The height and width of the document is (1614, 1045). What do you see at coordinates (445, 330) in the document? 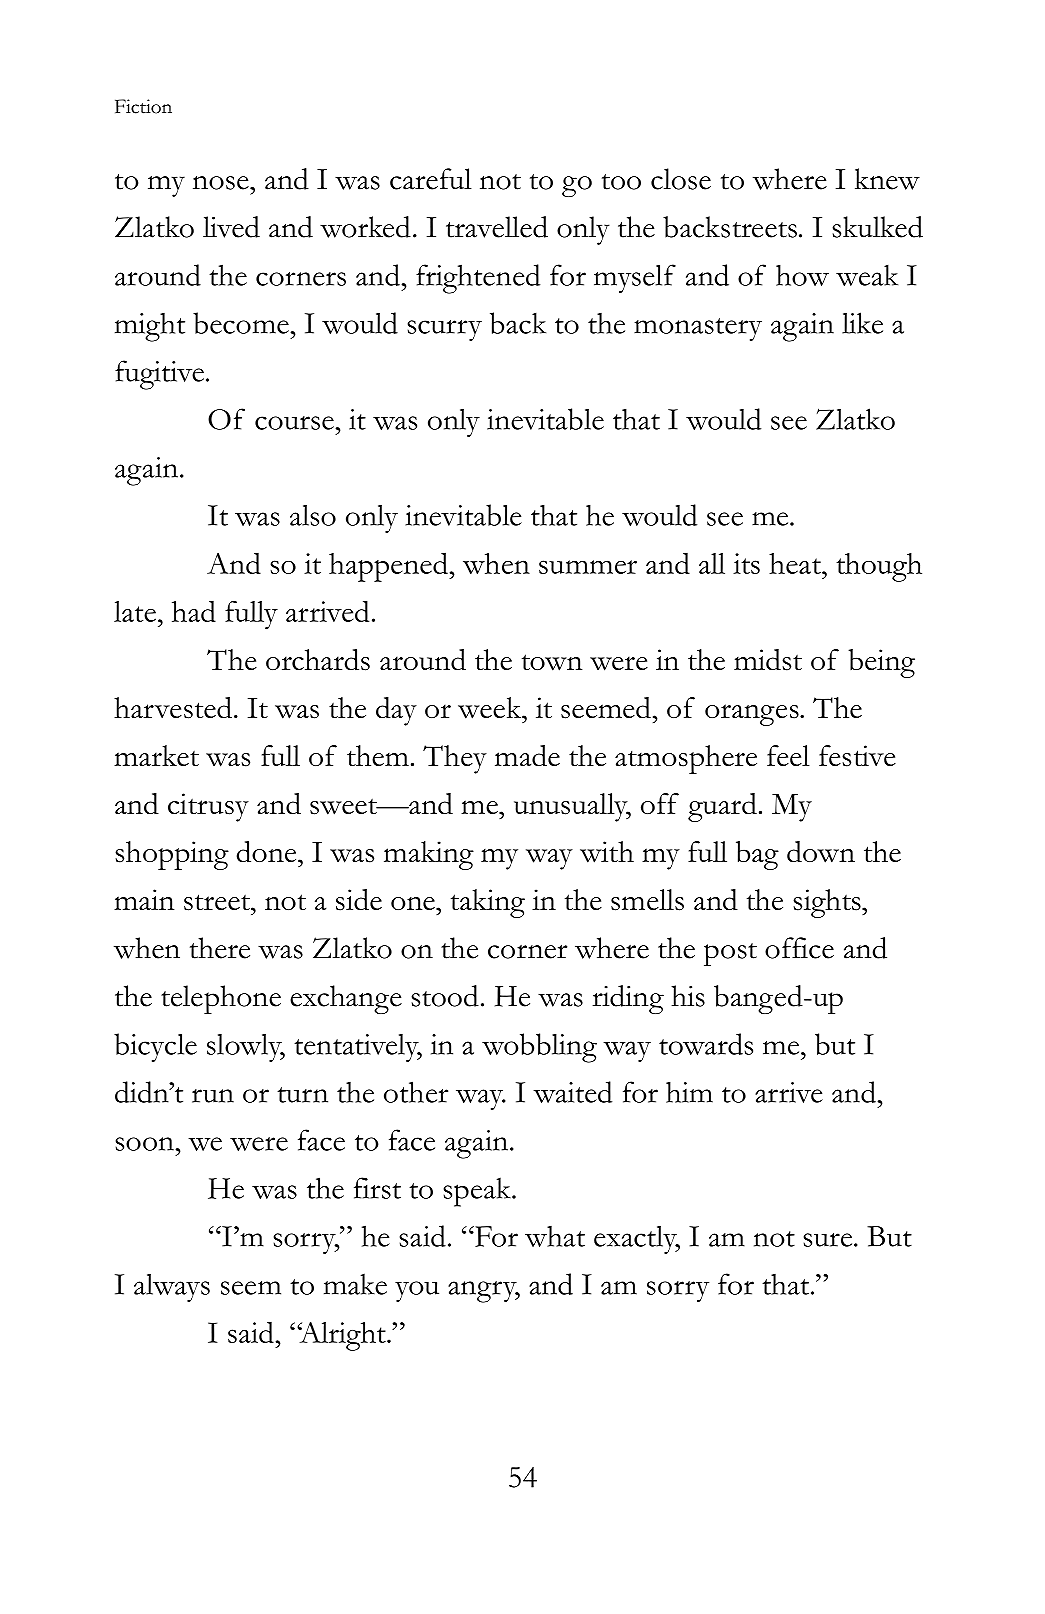
I see `scurry` at bounding box center [445, 330].
